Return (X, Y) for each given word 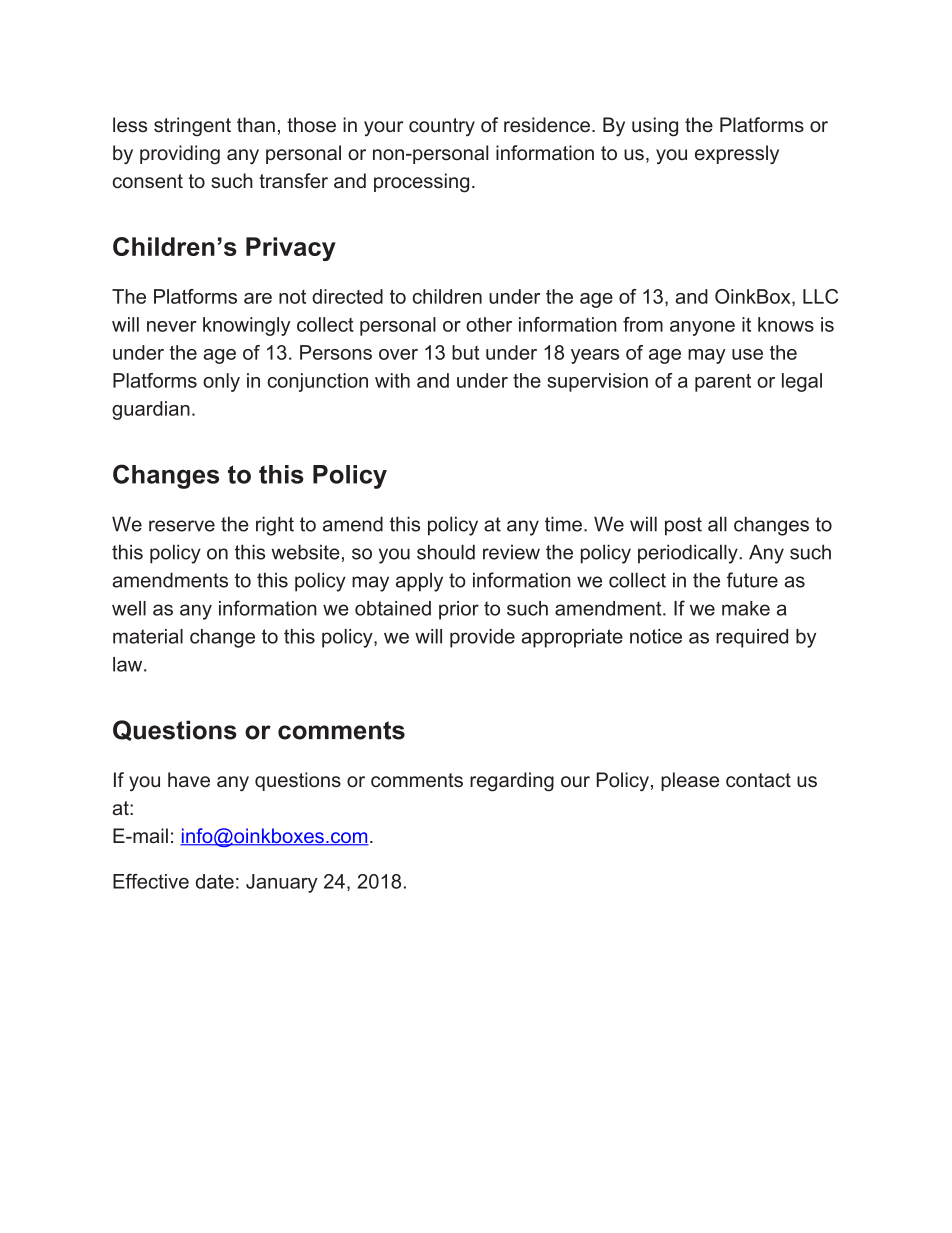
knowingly (247, 326)
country (442, 127)
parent (723, 383)
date (215, 881)
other (489, 324)
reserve (182, 526)
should (446, 552)
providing (180, 155)
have (189, 780)
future (752, 580)
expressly (737, 155)
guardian (151, 410)
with (392, 380)
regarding (512, 782)
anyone (702, 328)
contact (758, 780)
